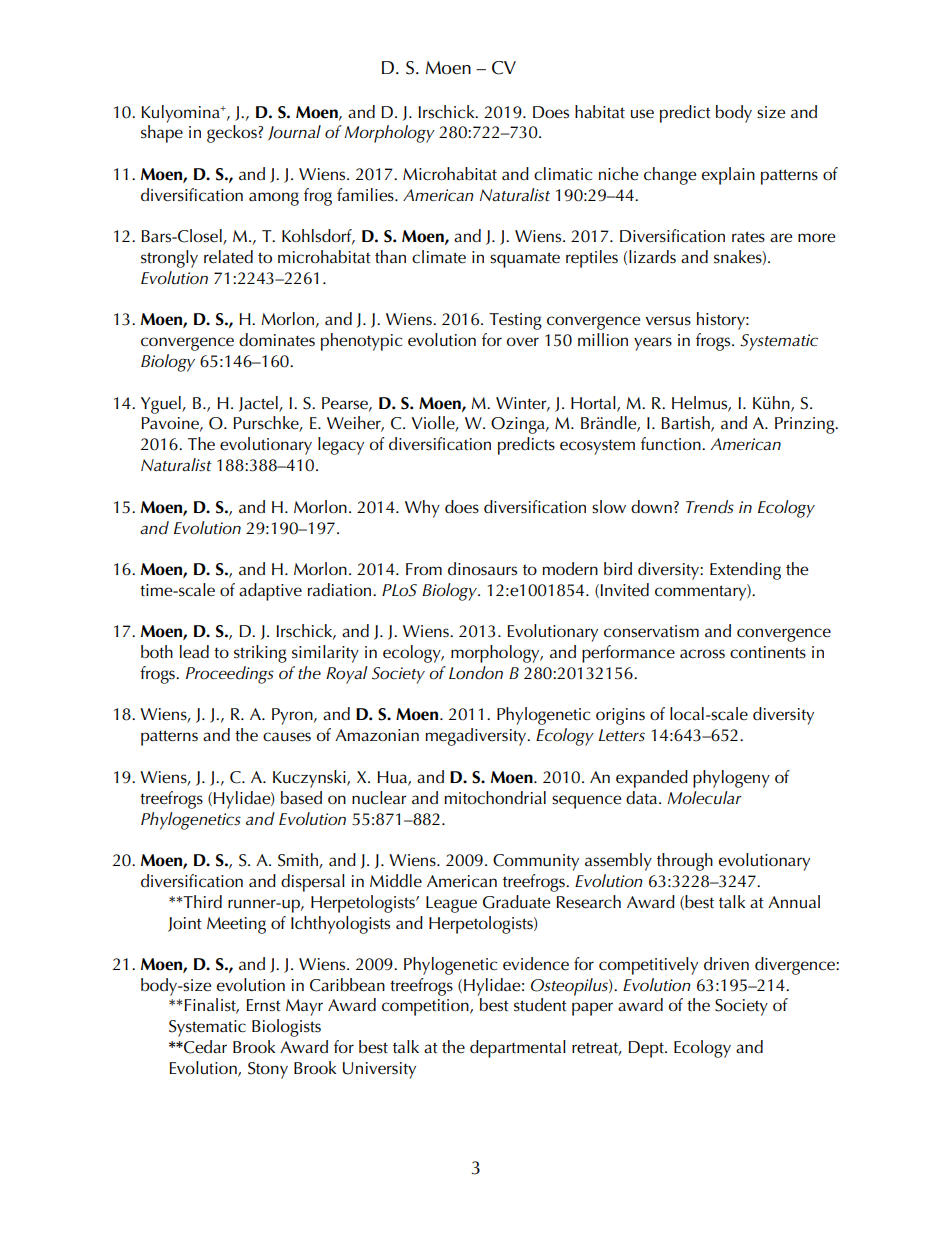  Describe the element at coordinates (424, 569) in the screenshot. I see `From` at that location.
